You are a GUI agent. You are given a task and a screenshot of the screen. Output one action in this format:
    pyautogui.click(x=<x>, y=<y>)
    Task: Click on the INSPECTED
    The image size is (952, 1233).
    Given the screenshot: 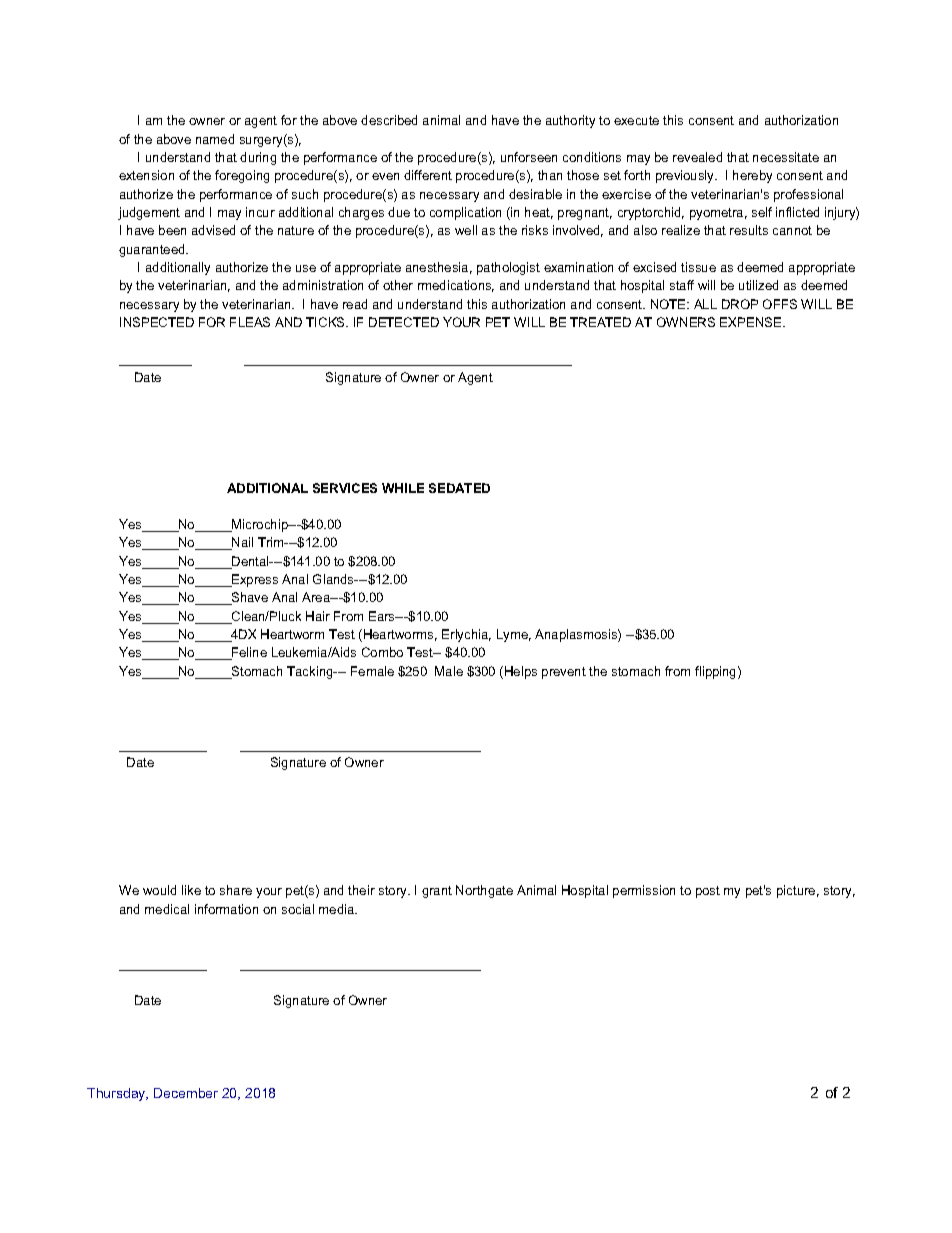 What is the action you would take?
    pyautogui.click(x=157, y=322)
